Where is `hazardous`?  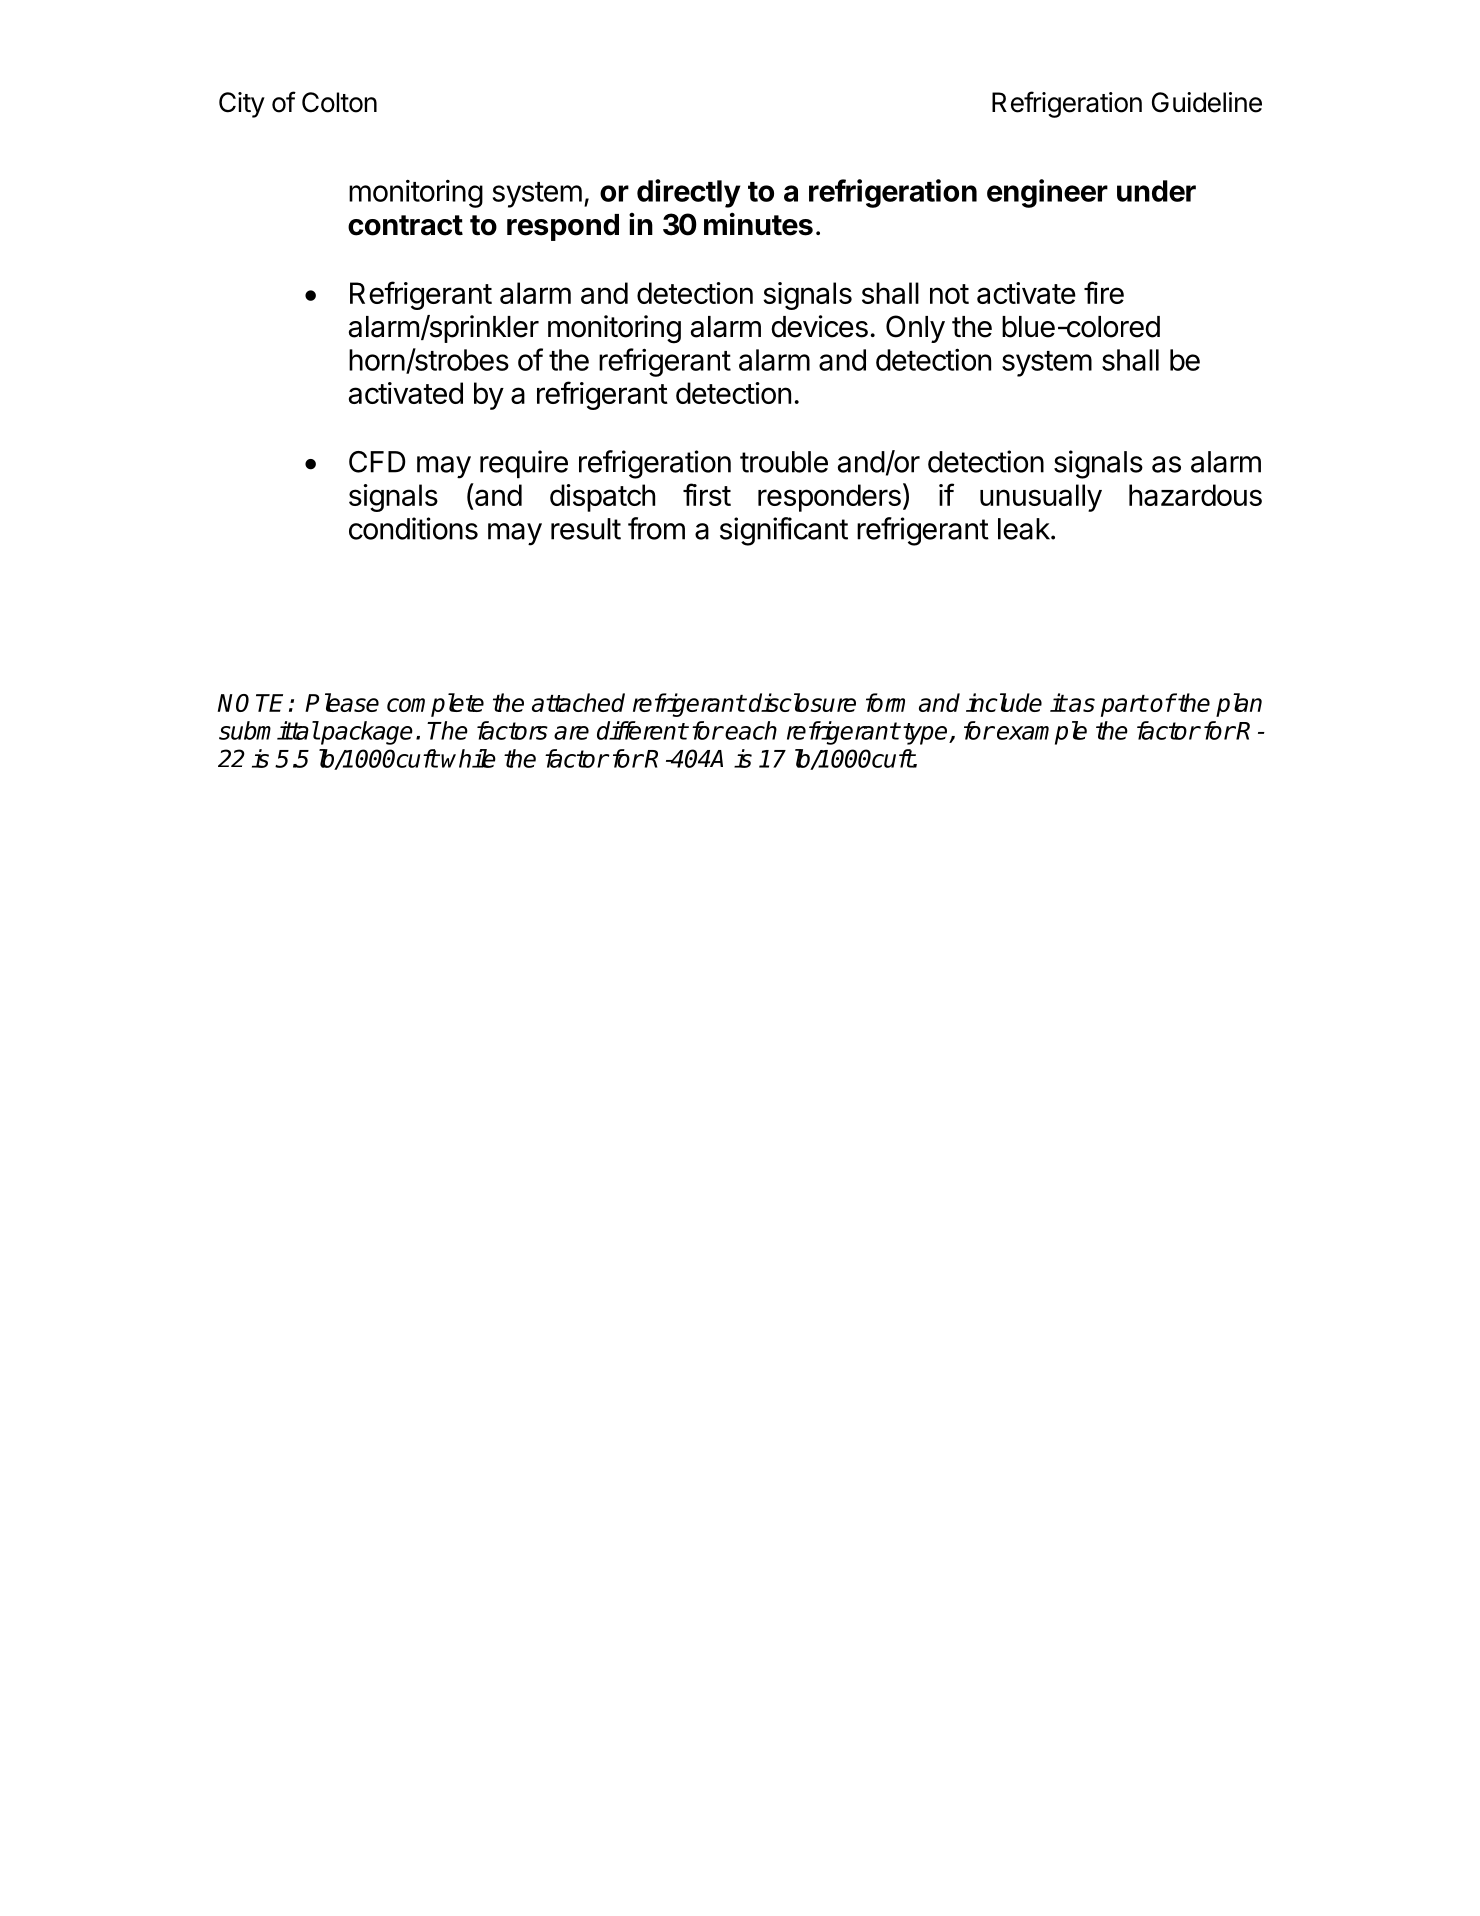 hazardous is located at coordinates (1195, 495).
